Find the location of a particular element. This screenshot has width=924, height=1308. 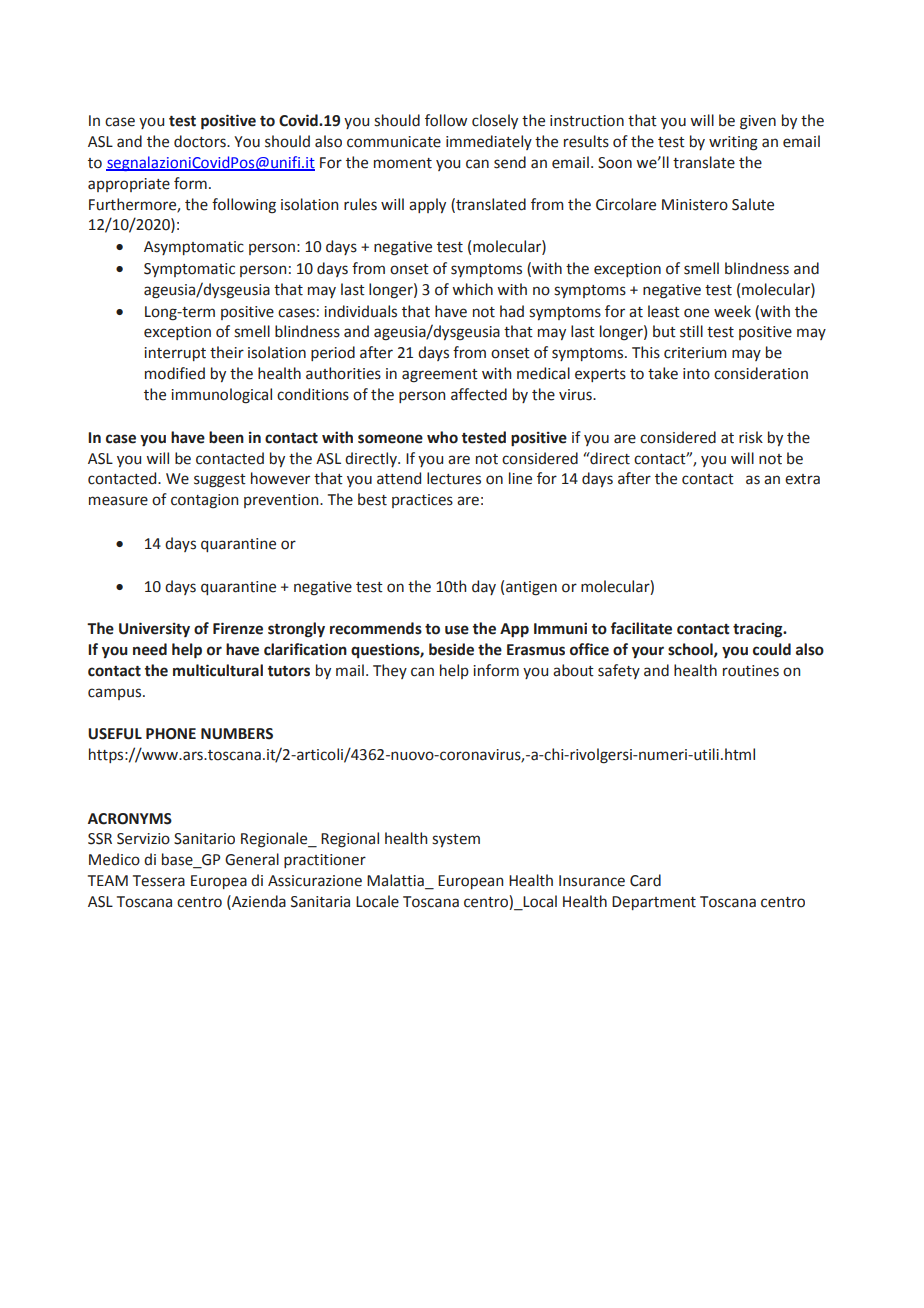

extra is located at coordinates (802, 479).
